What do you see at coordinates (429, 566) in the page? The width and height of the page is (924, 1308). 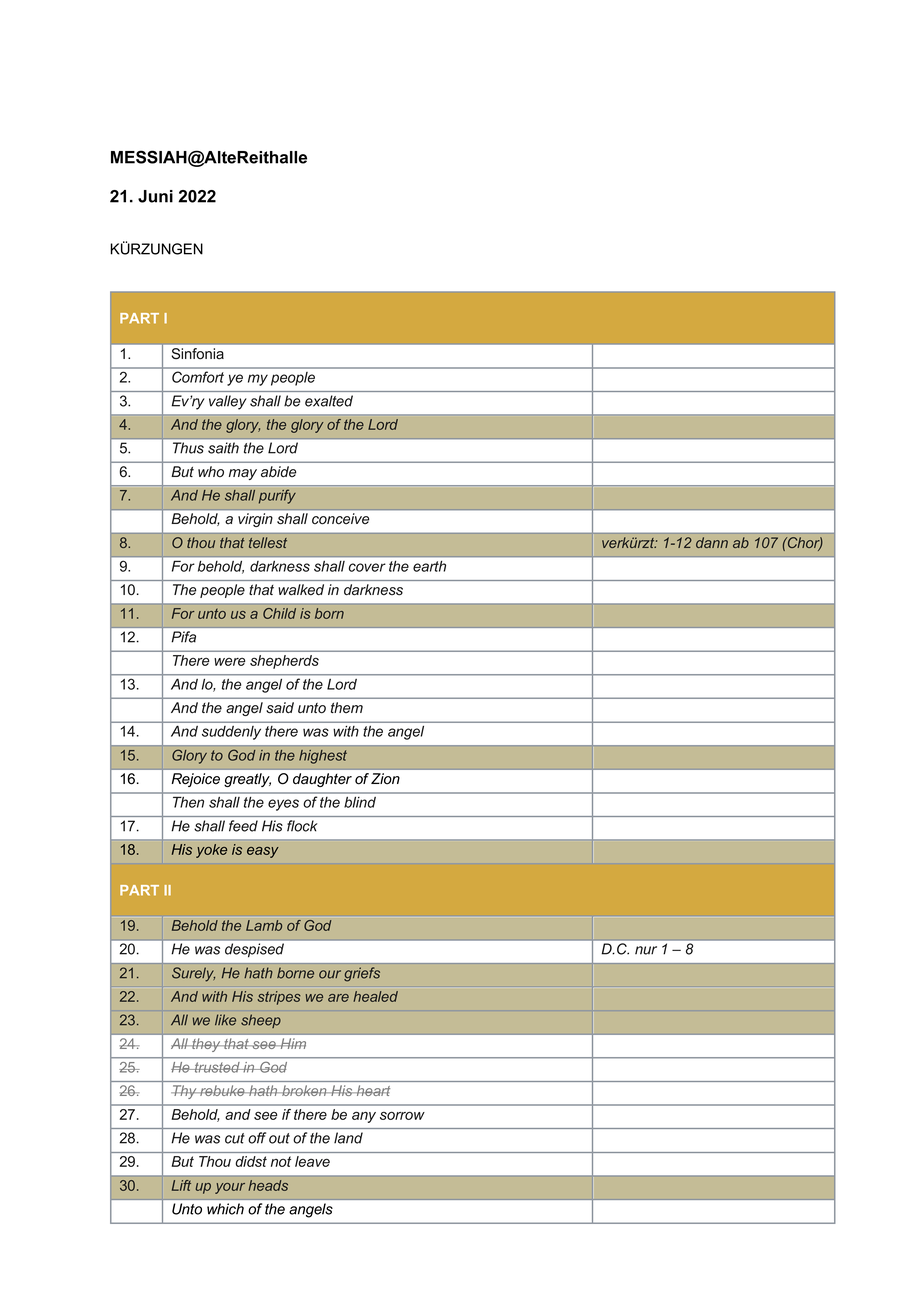 I see `earth` at bounding box center [429, 566].
